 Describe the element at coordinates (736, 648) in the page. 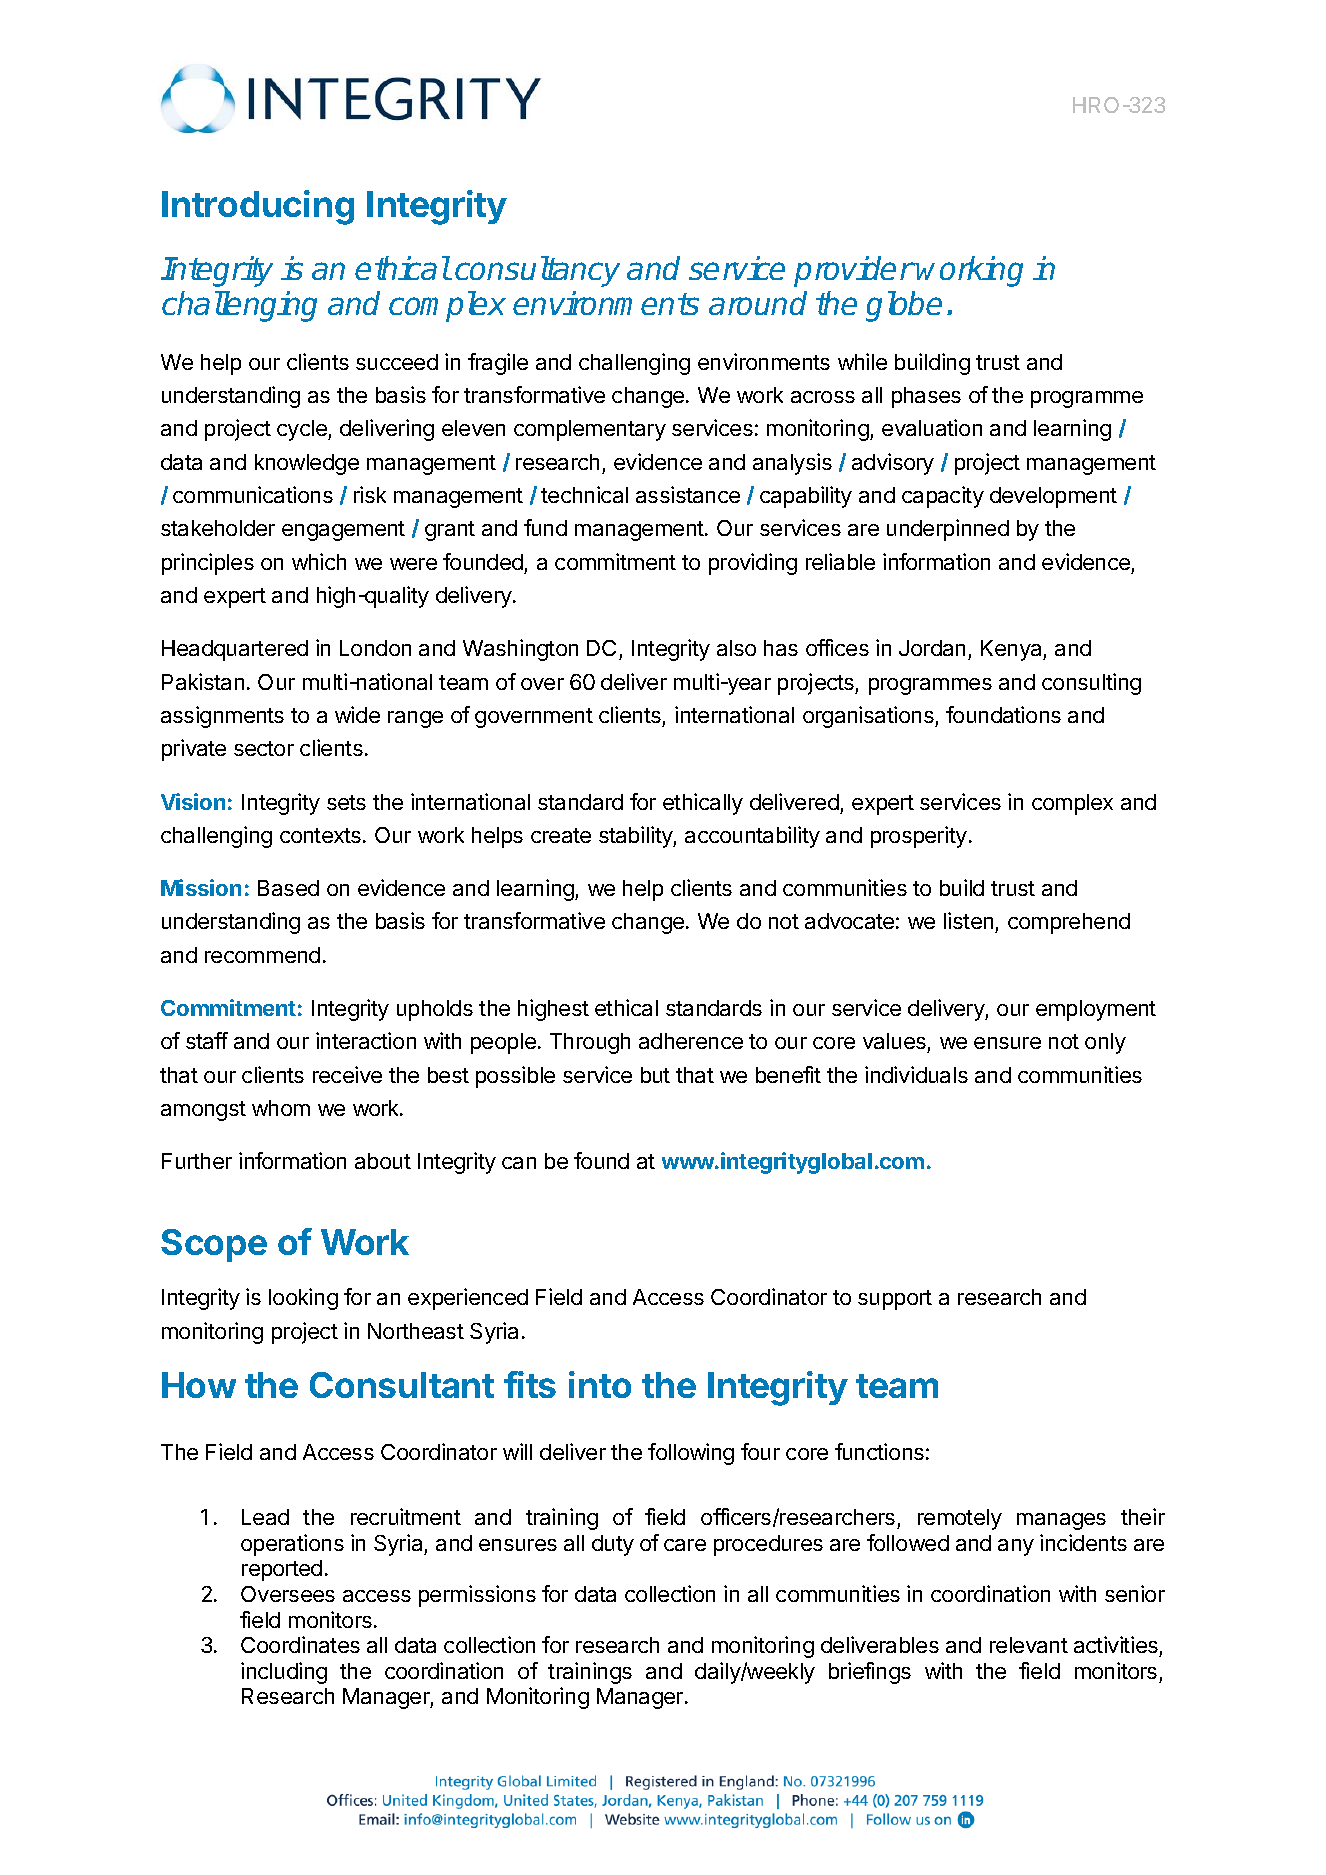

I see `also` at that location.
